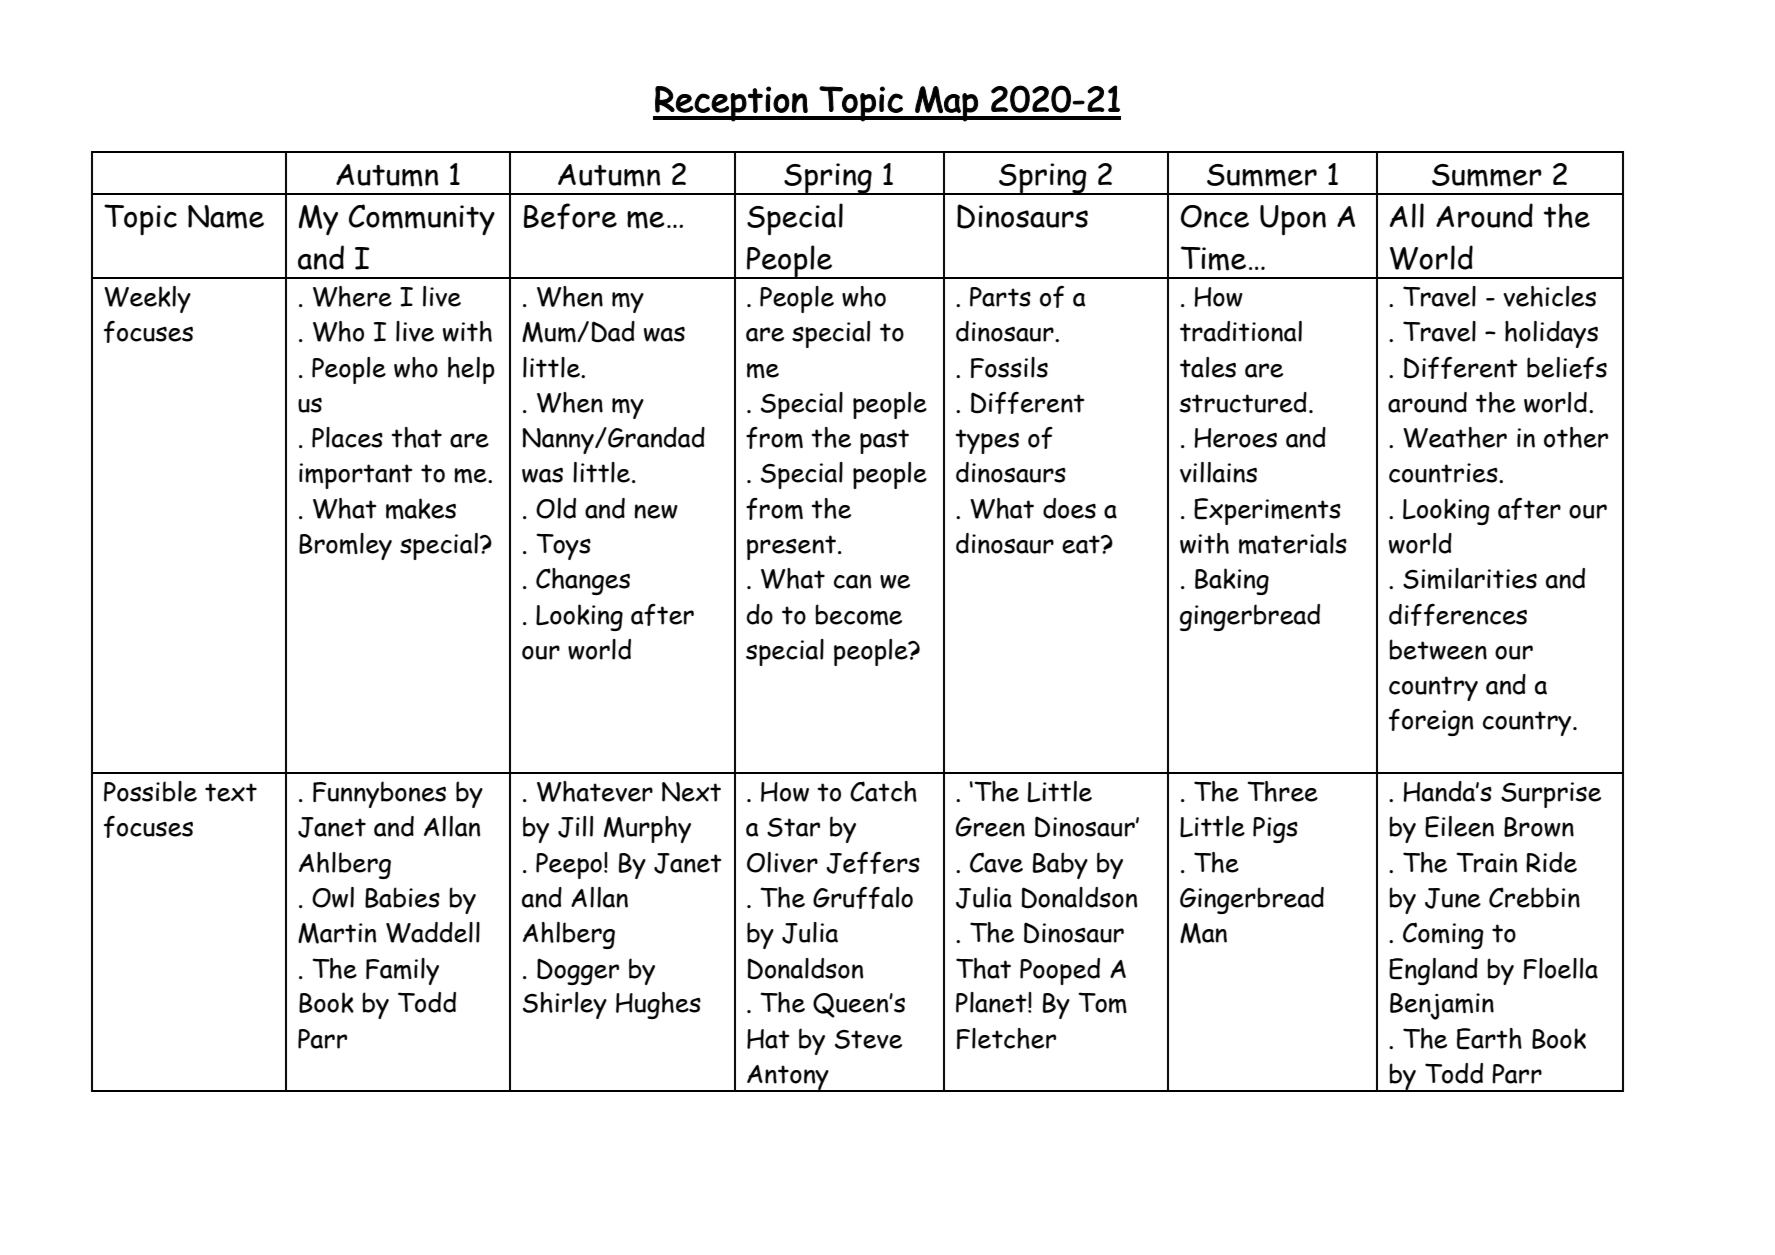 The height and width of the screenshot is (1255, 1775). What do you see at coordinates (352, 296) in the screenshot?
I see `Where` at bounding box center [352, 296].
